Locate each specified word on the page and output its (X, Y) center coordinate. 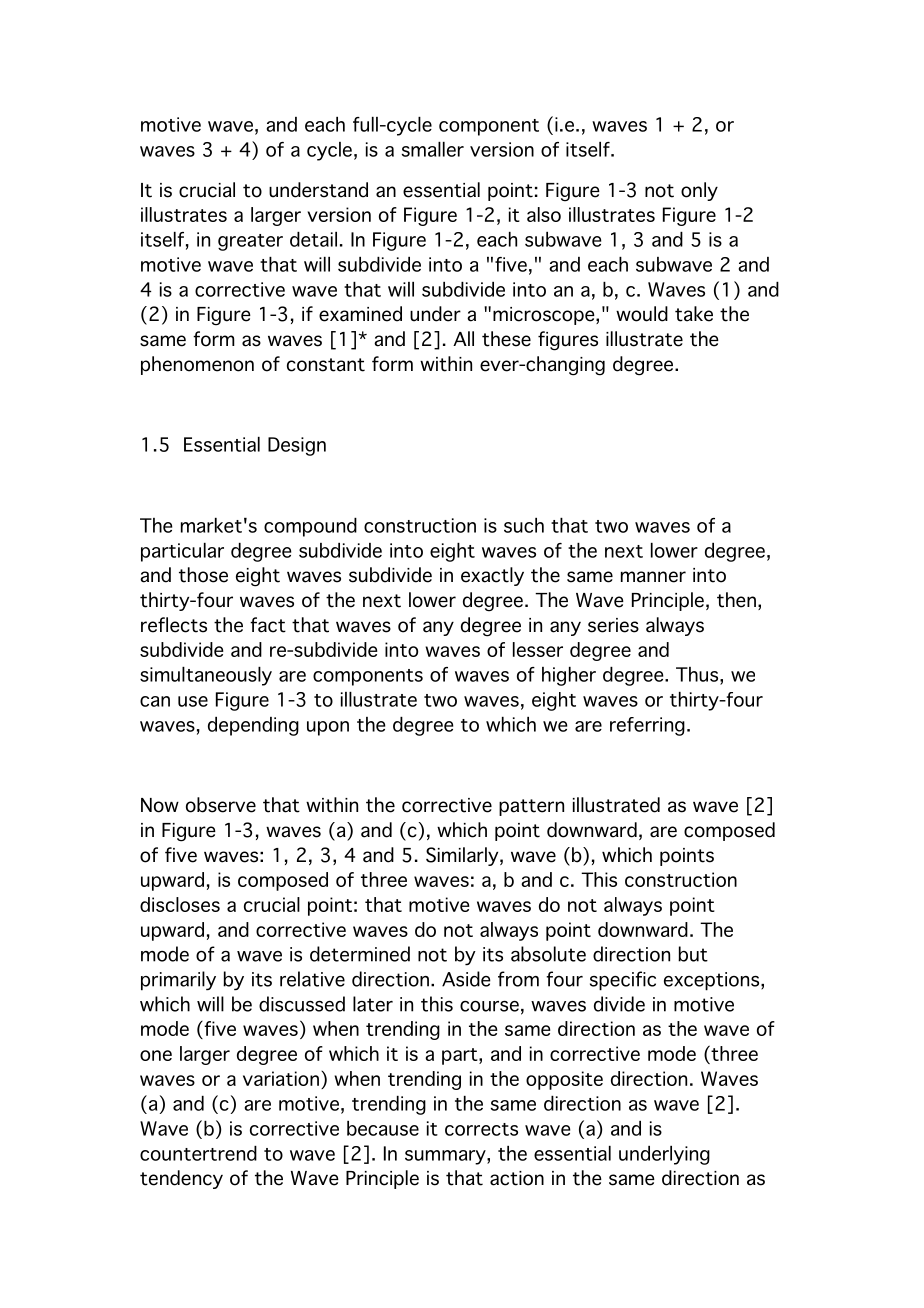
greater (250, 242)
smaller (433, 149)
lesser (538, 649)
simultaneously (206, 676)
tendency (181, 1179)
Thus (698, 674)
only (699, 191)
